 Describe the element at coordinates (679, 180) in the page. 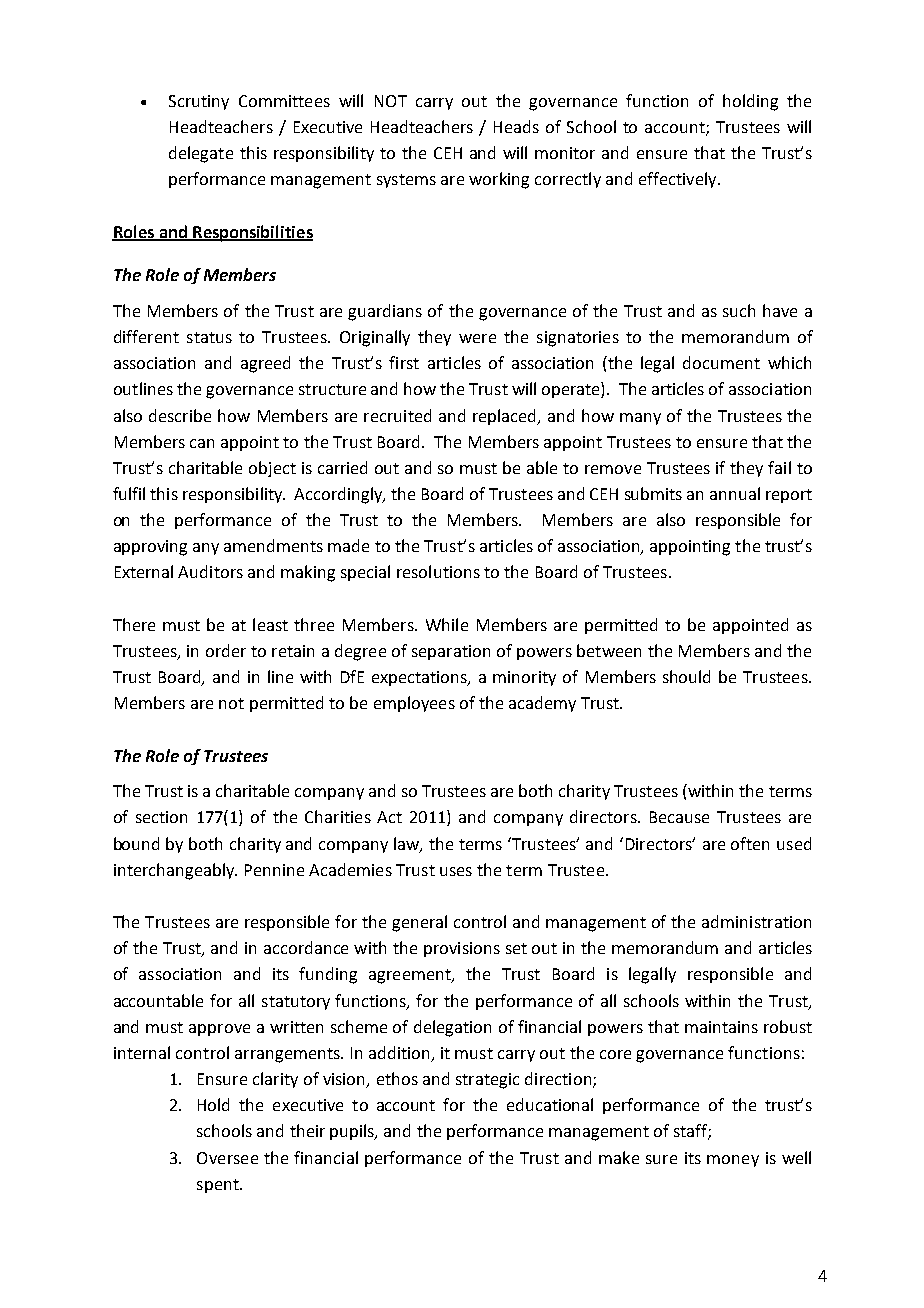

I see `effectively` at that location.
